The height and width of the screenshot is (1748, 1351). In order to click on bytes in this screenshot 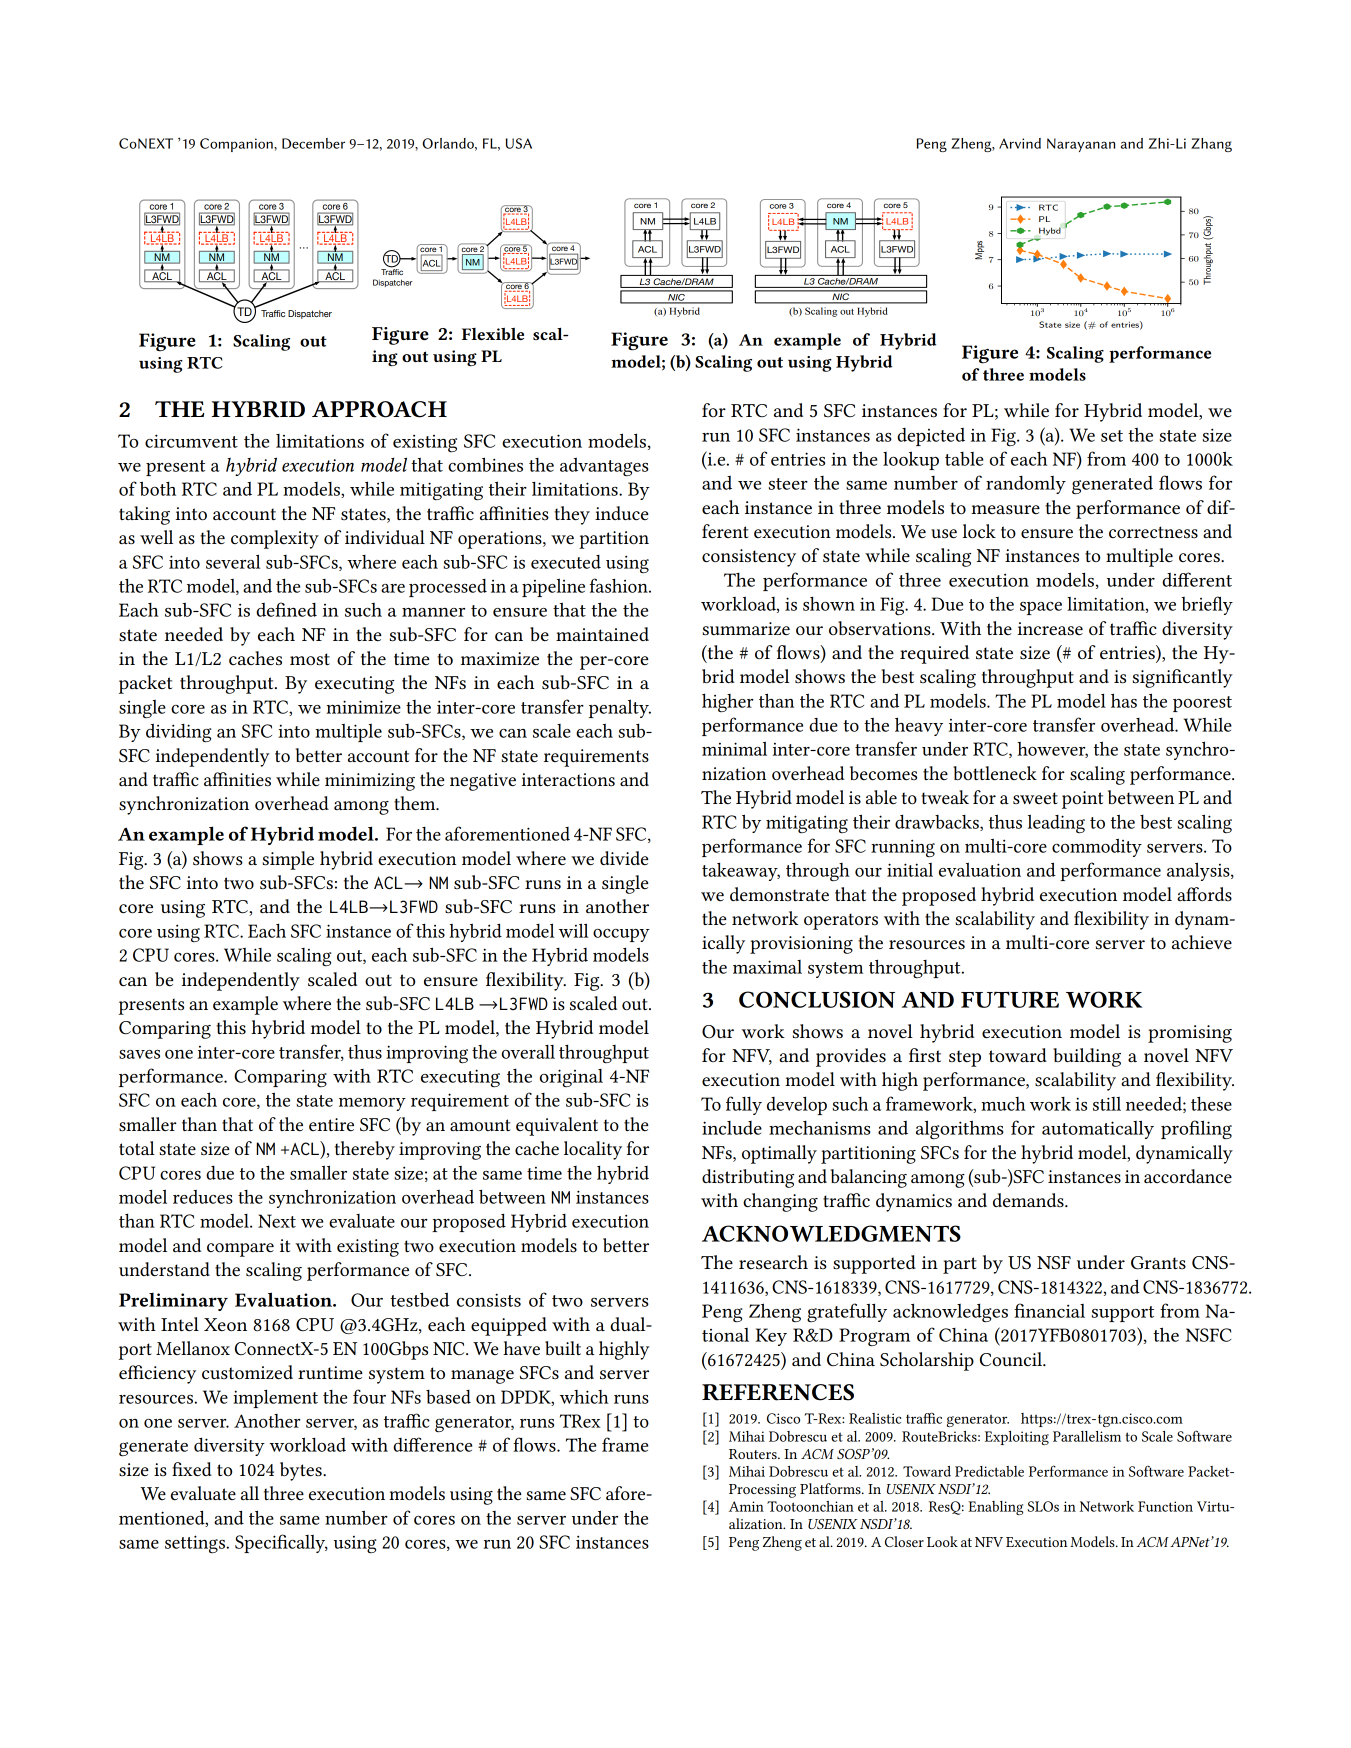, I will do `click(302, 1471)`.
